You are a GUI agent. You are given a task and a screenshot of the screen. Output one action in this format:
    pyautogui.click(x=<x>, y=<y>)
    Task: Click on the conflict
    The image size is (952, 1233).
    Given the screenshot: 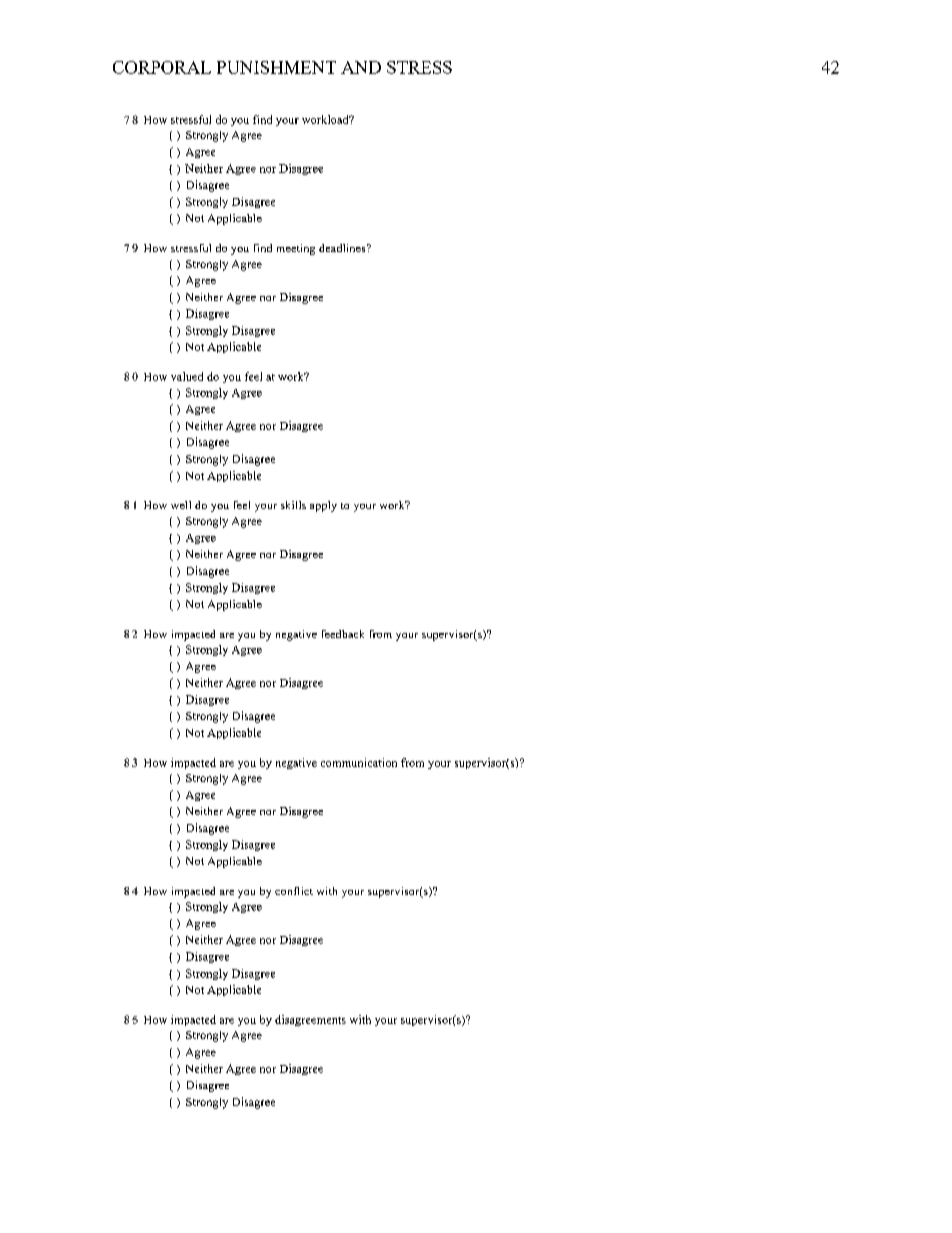 What is the action you would take?
    pyautogui.click(x=294, y=891)
